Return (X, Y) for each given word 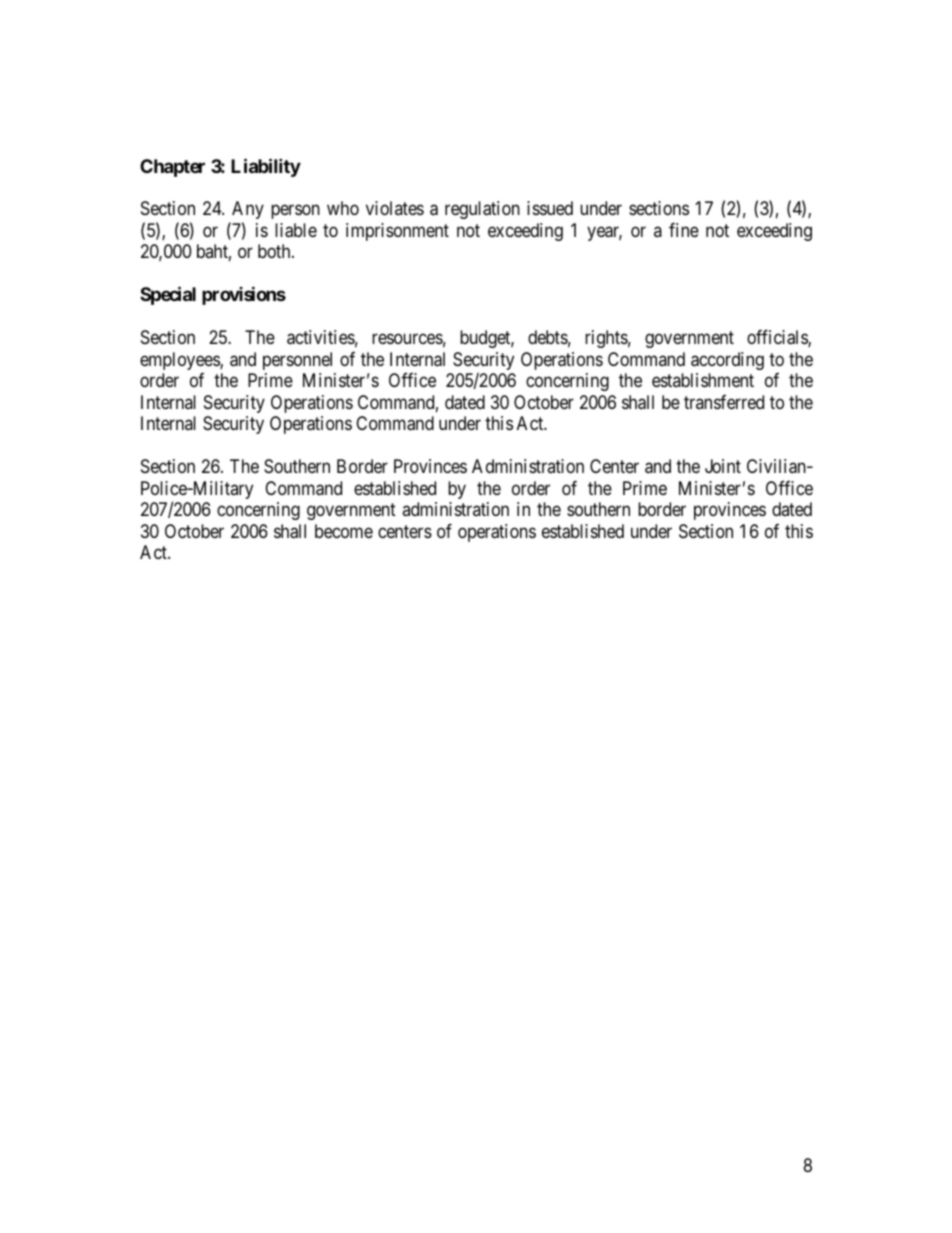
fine (684, 230)
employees (180, 361)
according (727, 361)
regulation (482, 210)
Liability (266, 167)
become (344, 531)
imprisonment (397, 232)
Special (168, 296)
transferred (724, 402)
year (604, 233)
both (275, 251)
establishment (703, 380)
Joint (723, 466)
